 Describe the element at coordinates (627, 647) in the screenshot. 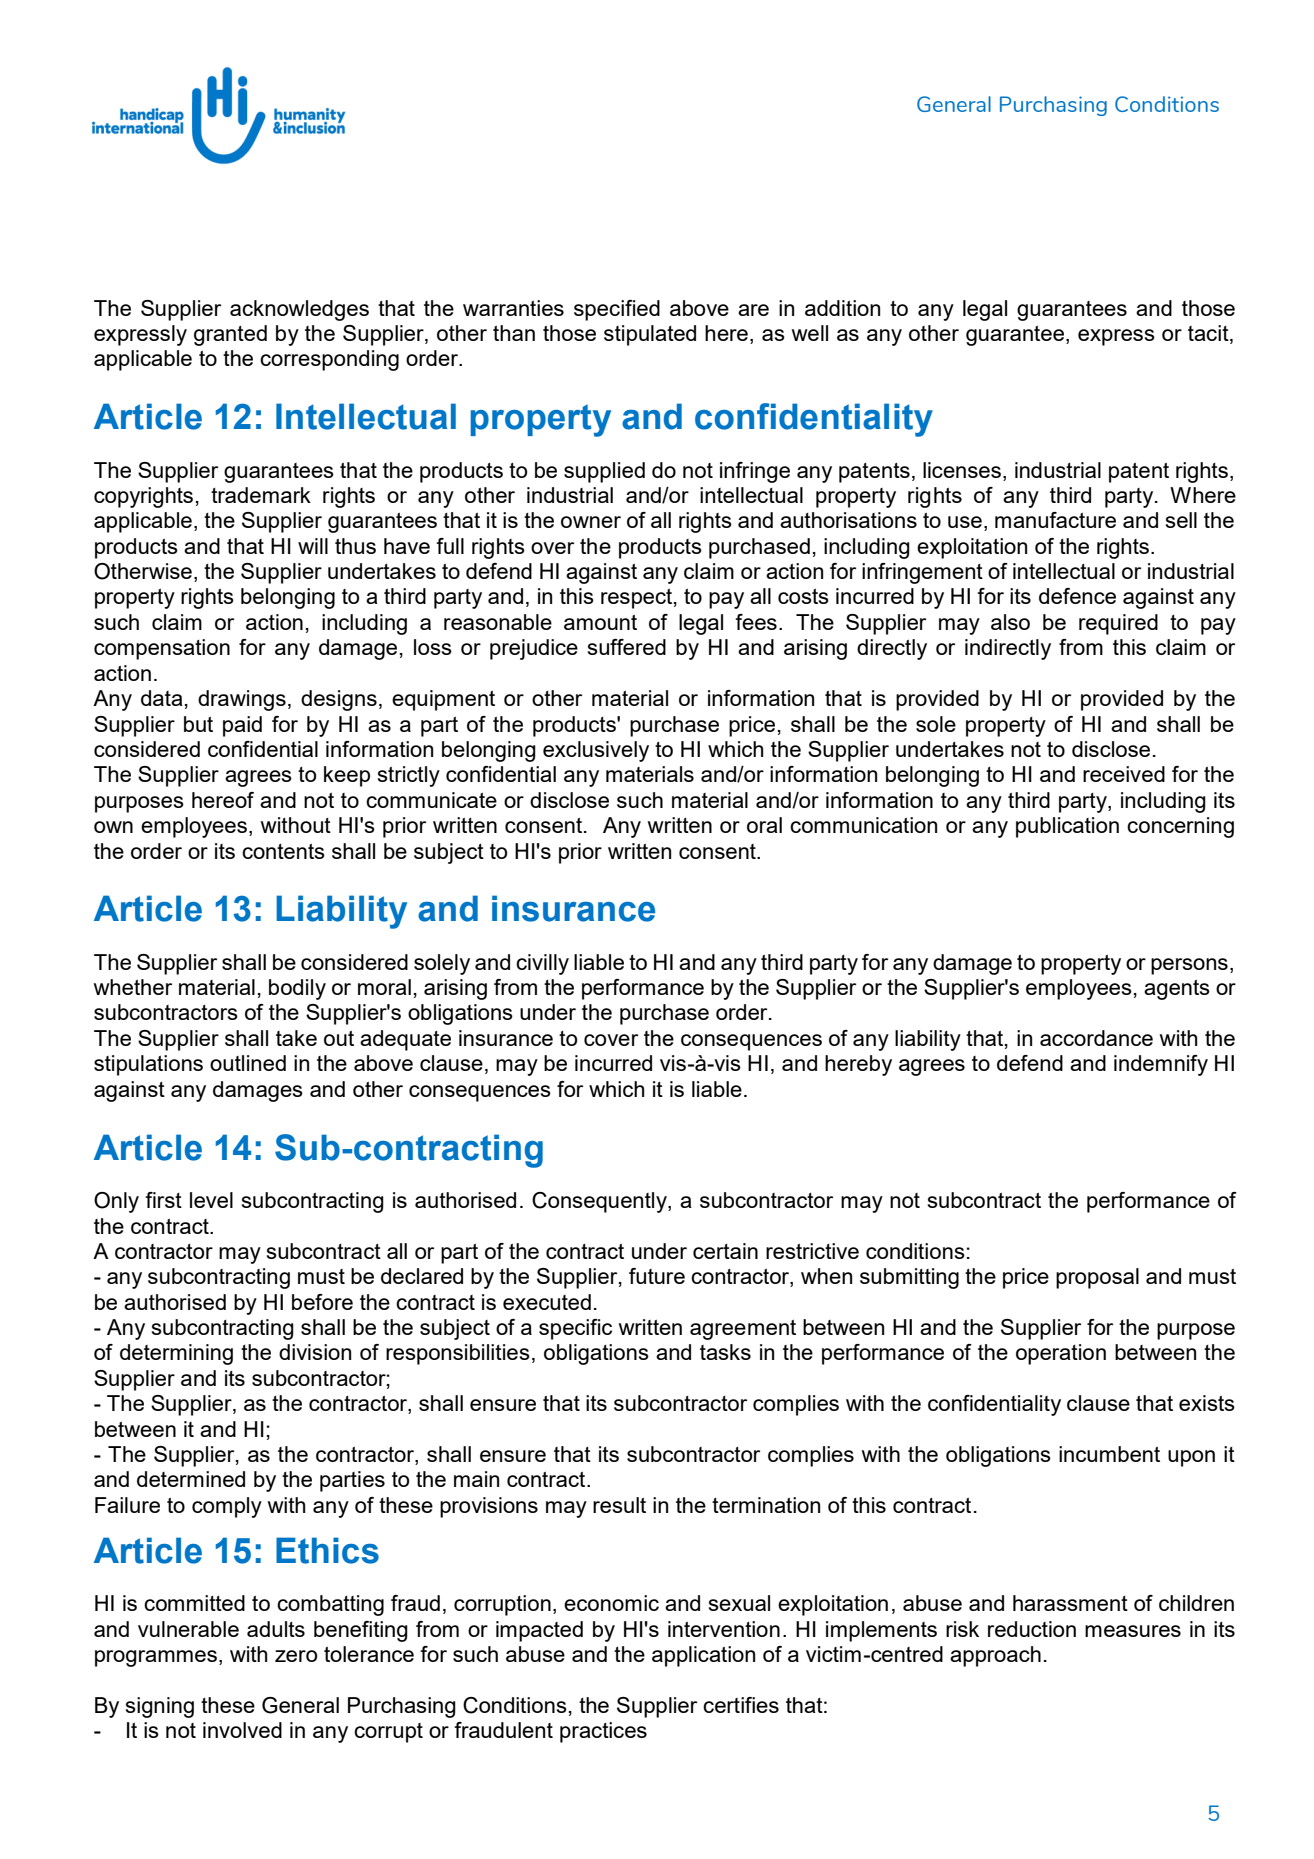

I see `suffered` at that location.
